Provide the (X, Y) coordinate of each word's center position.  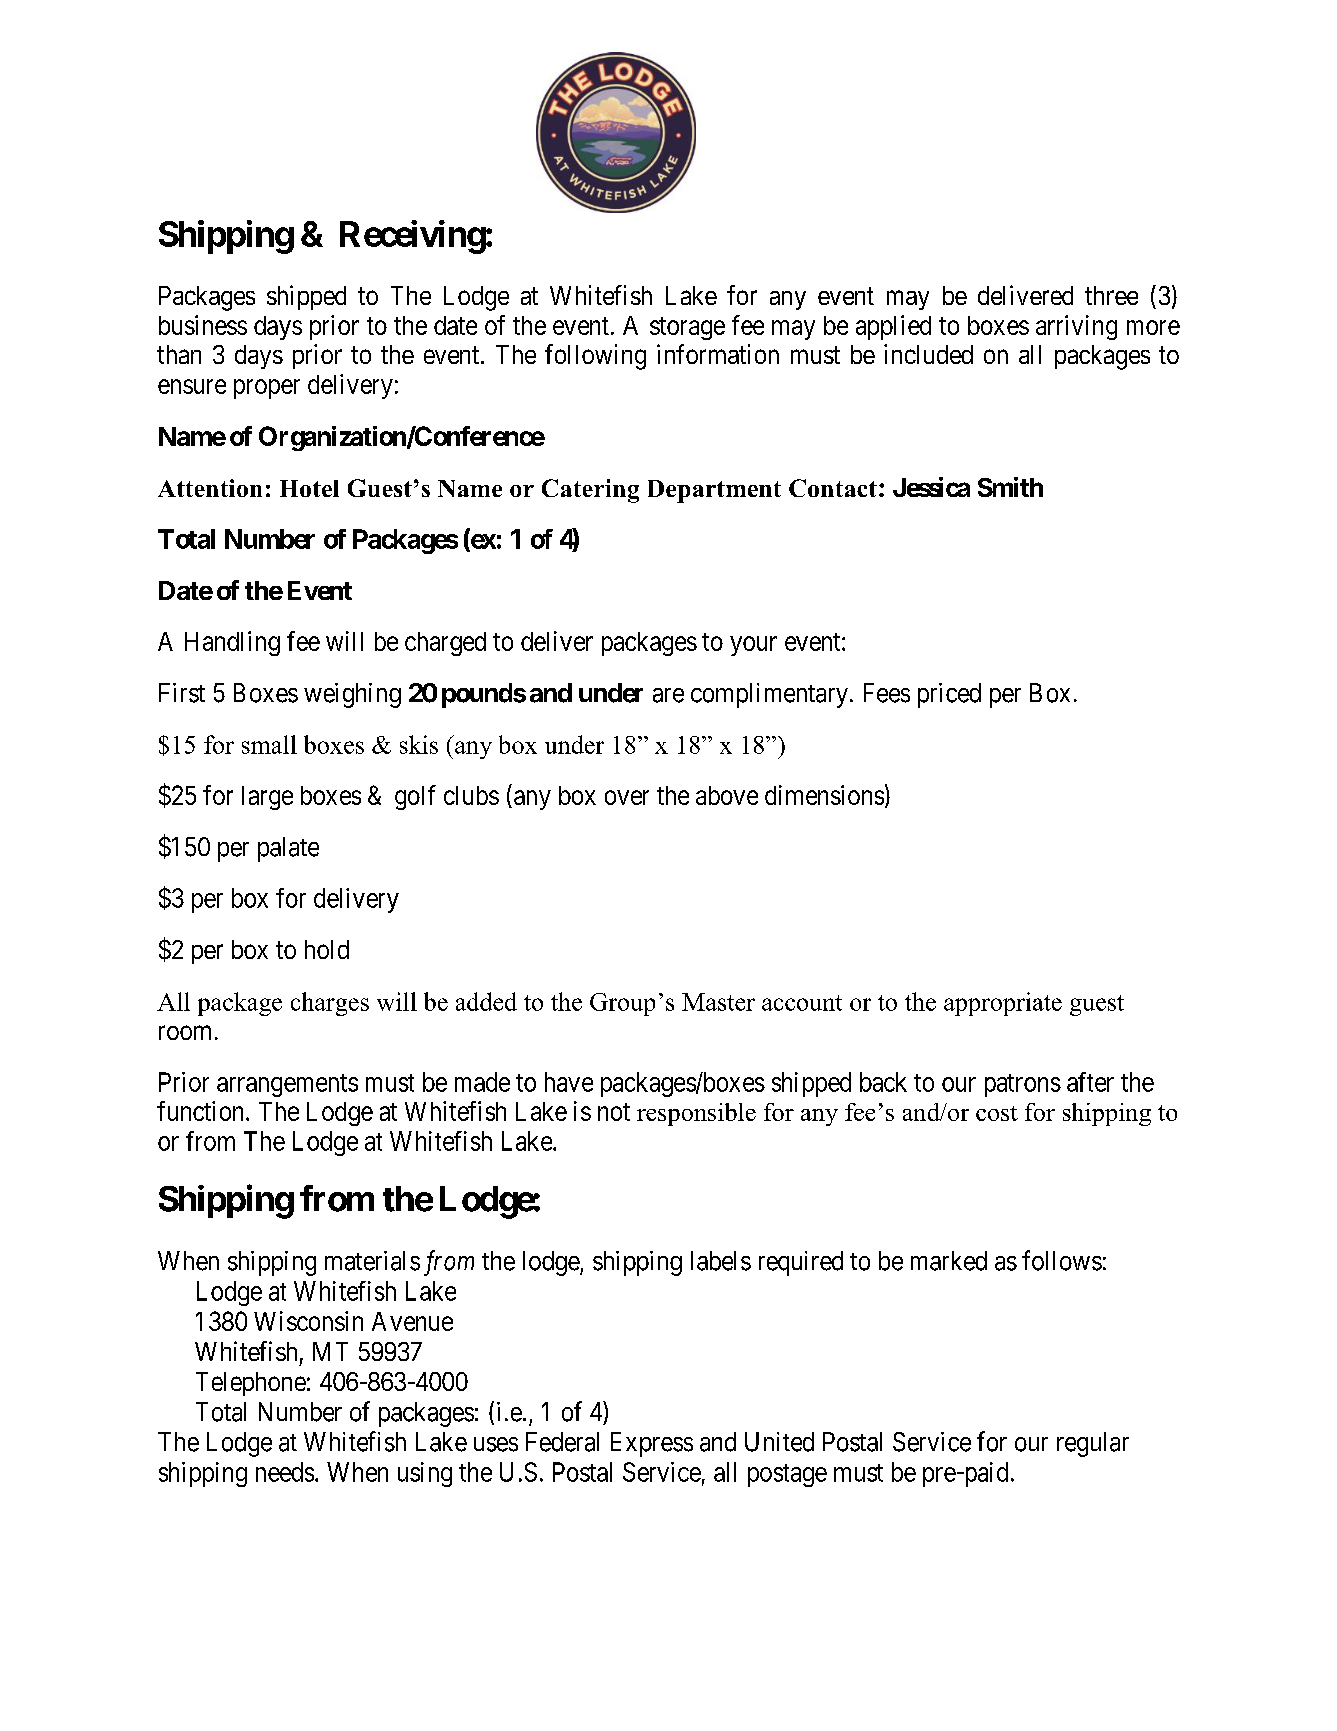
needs (285, 1472)
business (203, 325)
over (627, 797)
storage (687, 328)
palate (288, 849)
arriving (1076, 327)
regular (1093, 1444)
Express (652, 1444)
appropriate (1003, 1004)
